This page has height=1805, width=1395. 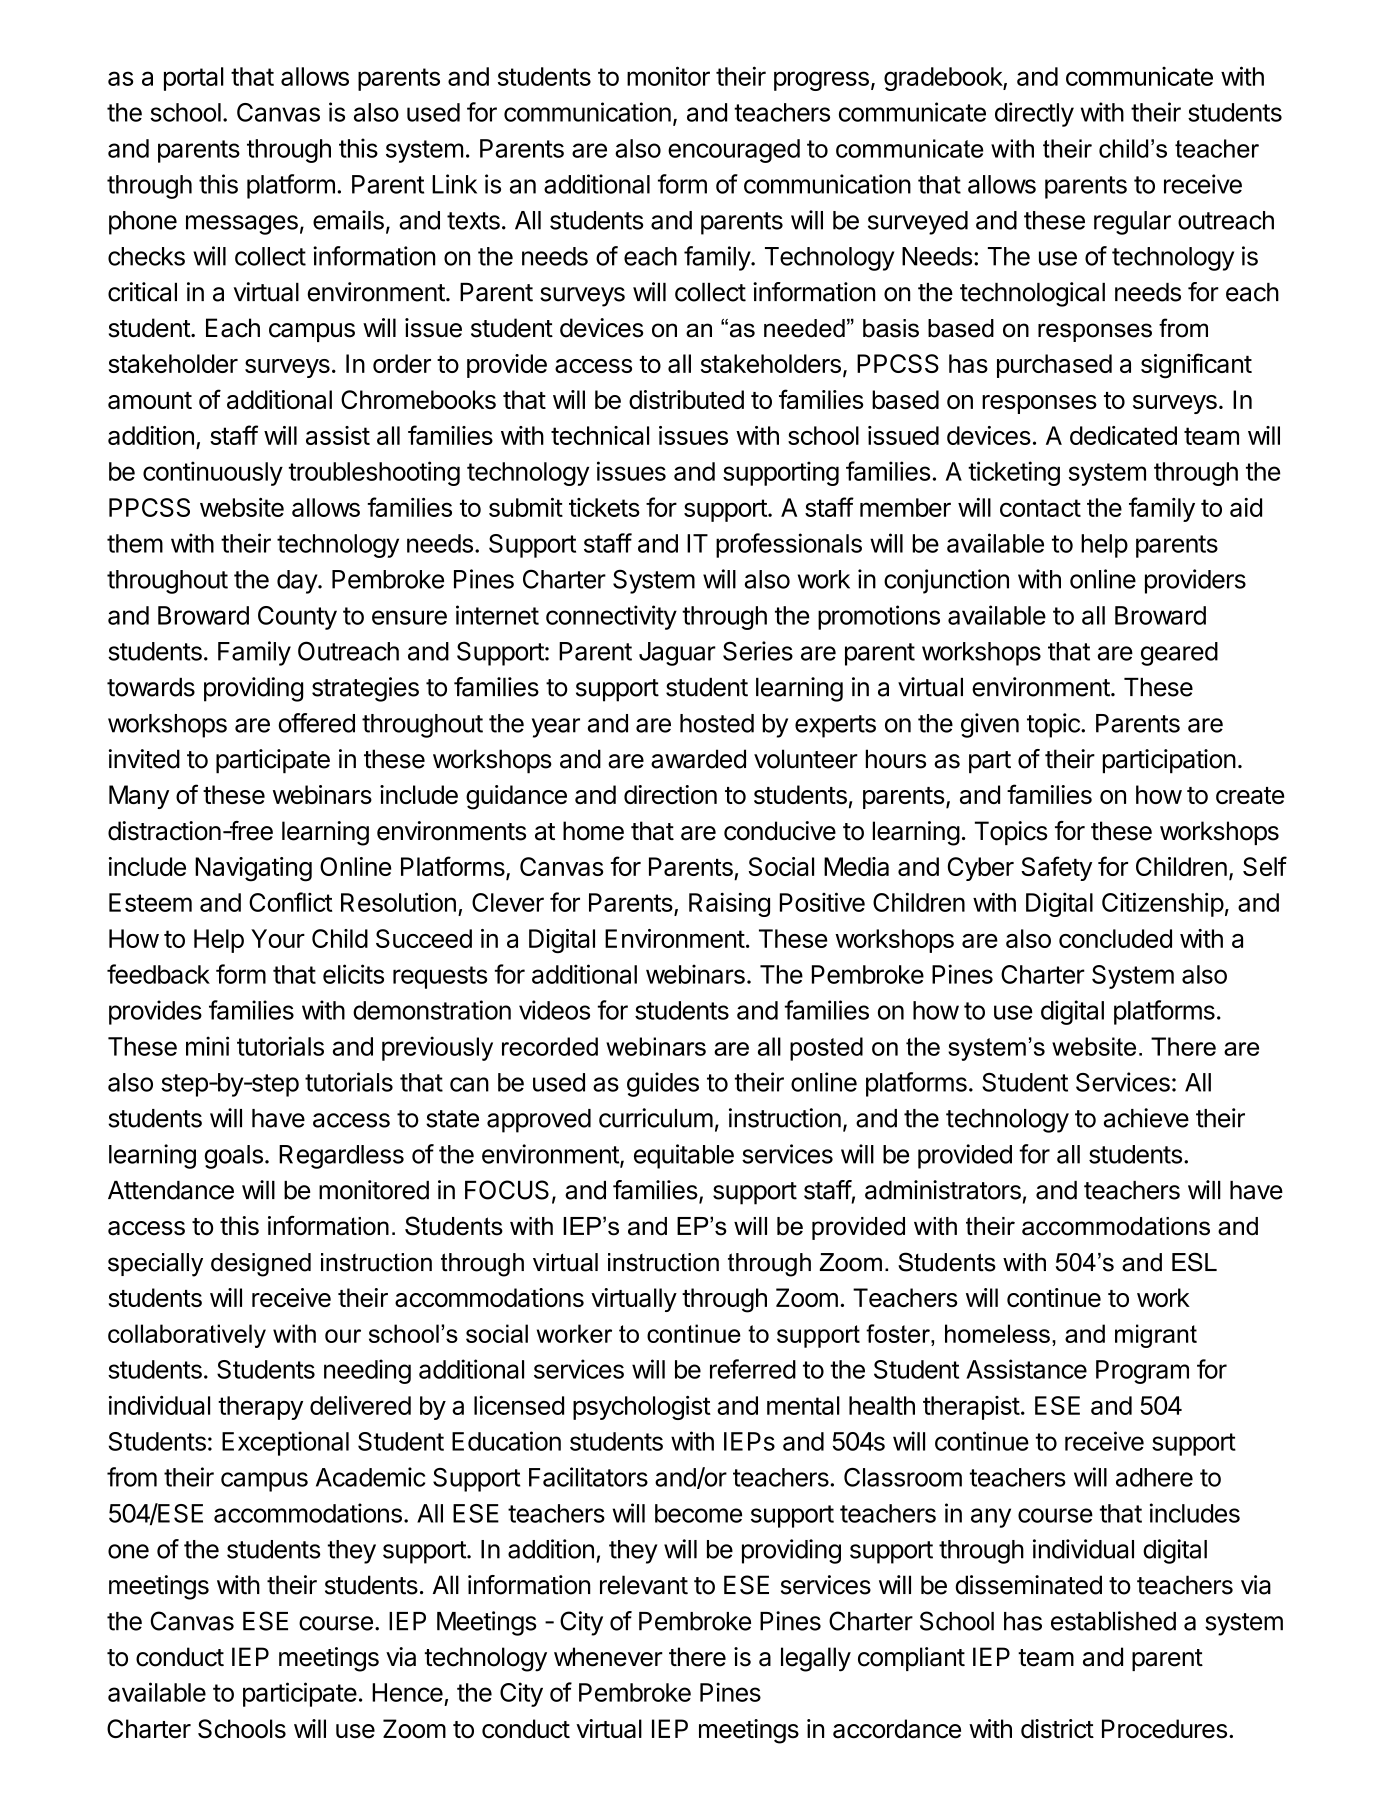 What do you see at coordinates (407, 1692) in the page?
I see `Hence` at bounding box center [407, 1692].
